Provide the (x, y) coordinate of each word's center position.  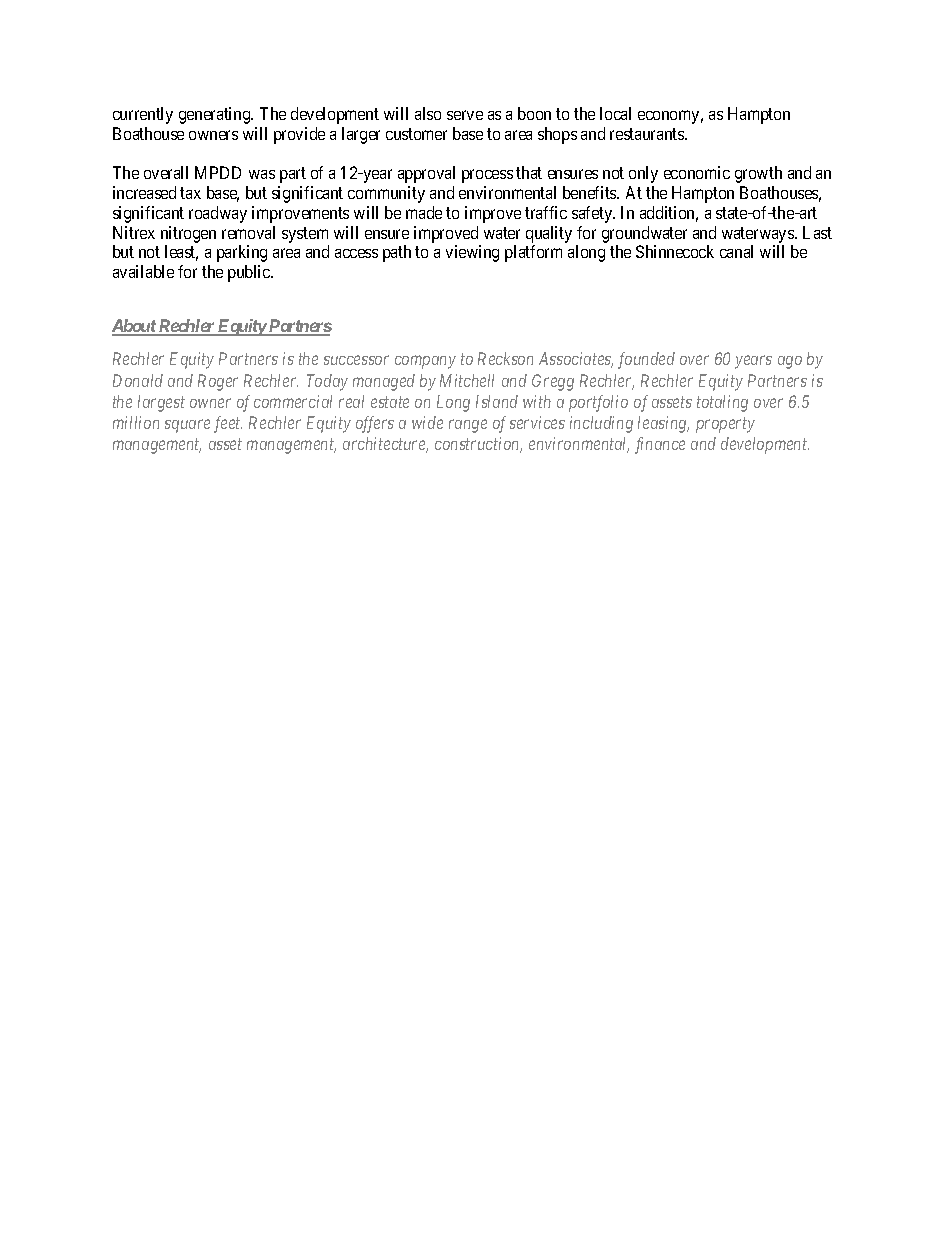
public (250, 273)
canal (736, 251)
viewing (472, 253)
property (725, 425)
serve (465, 115)
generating (216, 115)
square (187, 426)
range (468, 426)
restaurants (648, 134)
